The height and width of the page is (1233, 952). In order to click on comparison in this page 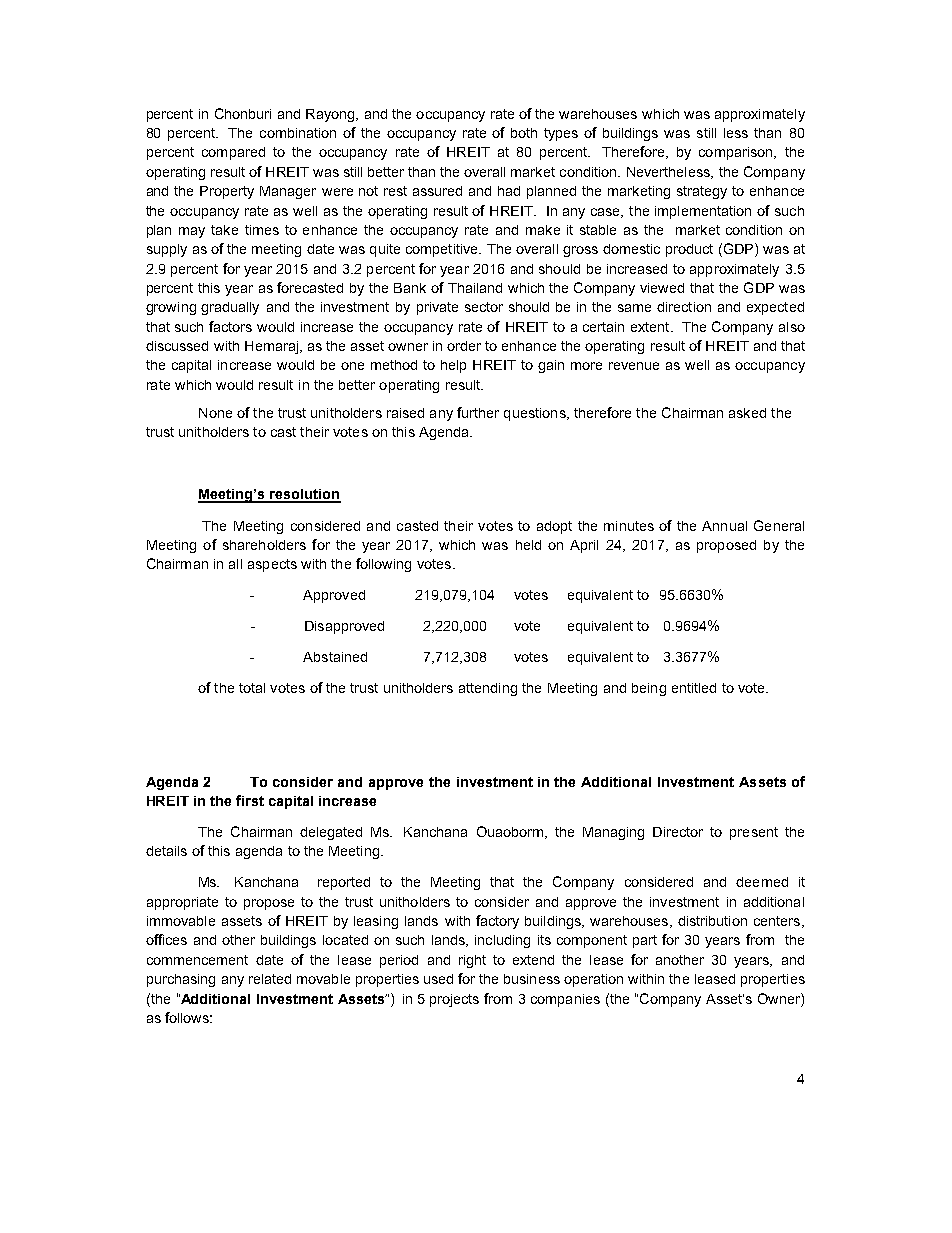, I will do `click(737, 153)`.
